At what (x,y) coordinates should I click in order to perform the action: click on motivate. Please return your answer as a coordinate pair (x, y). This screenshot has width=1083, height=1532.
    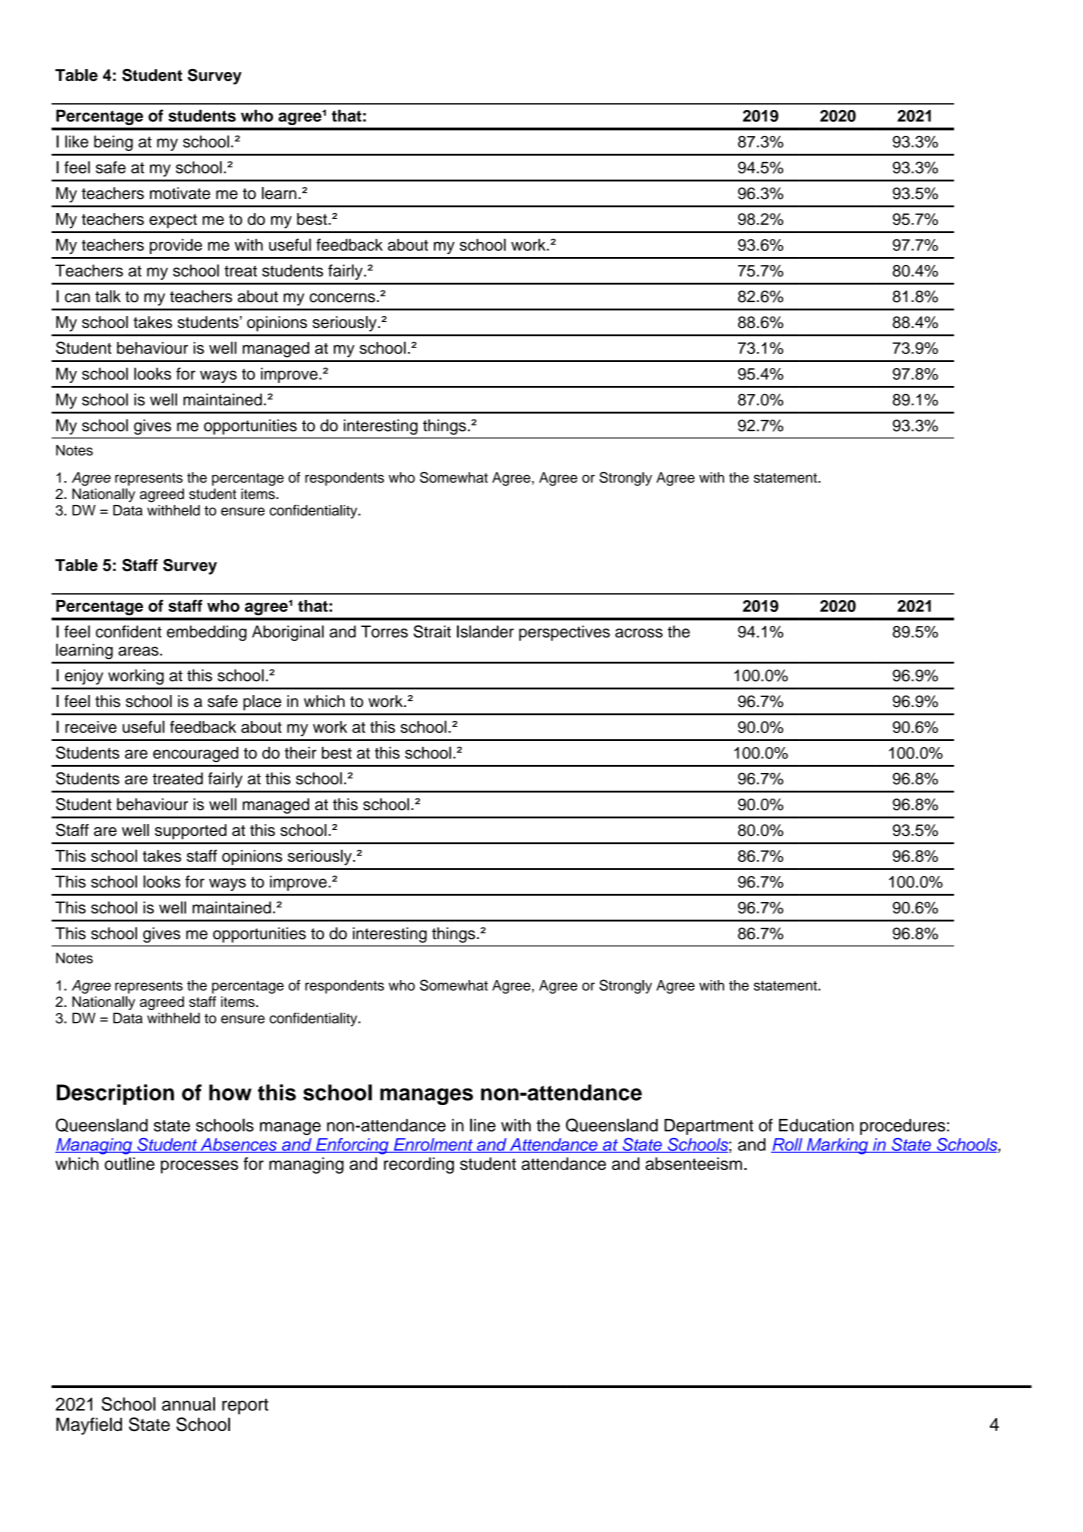
    Looking at the image, I should click on (180, 193).
